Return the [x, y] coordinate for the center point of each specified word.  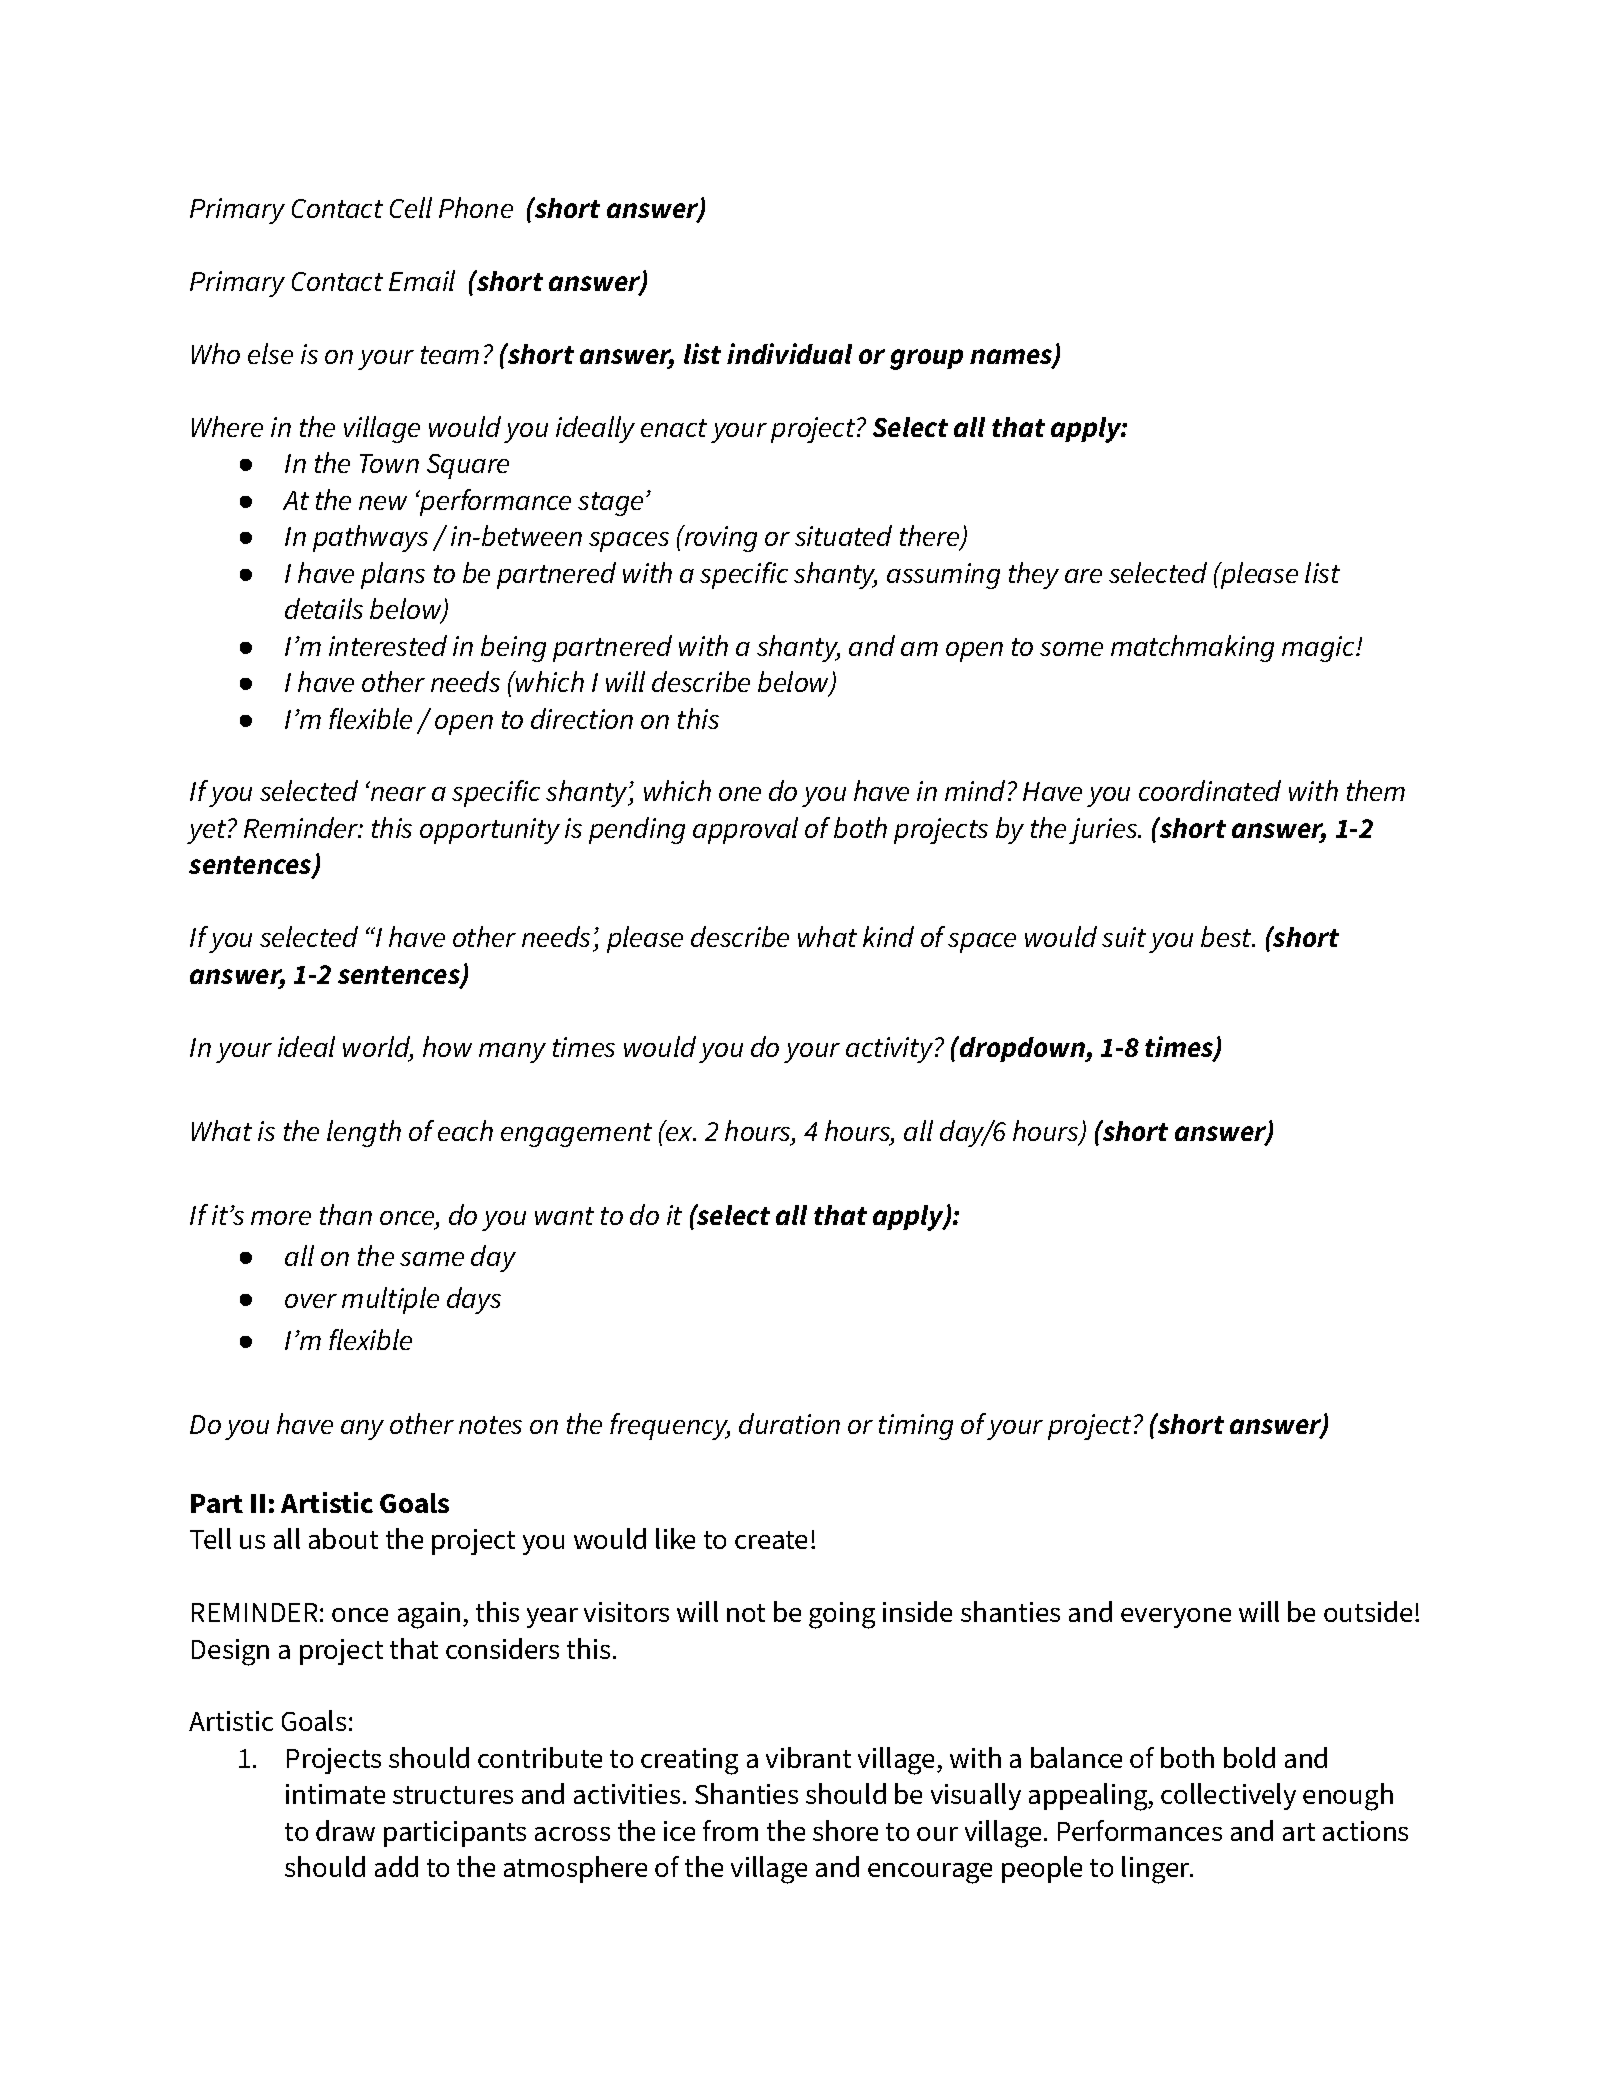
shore [845, 1830]
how [447, 1046]
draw [345, 1830]
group [926, 359]
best [1227, 936]
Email [422, 280]
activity [891, 1050]
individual [789, 353]
